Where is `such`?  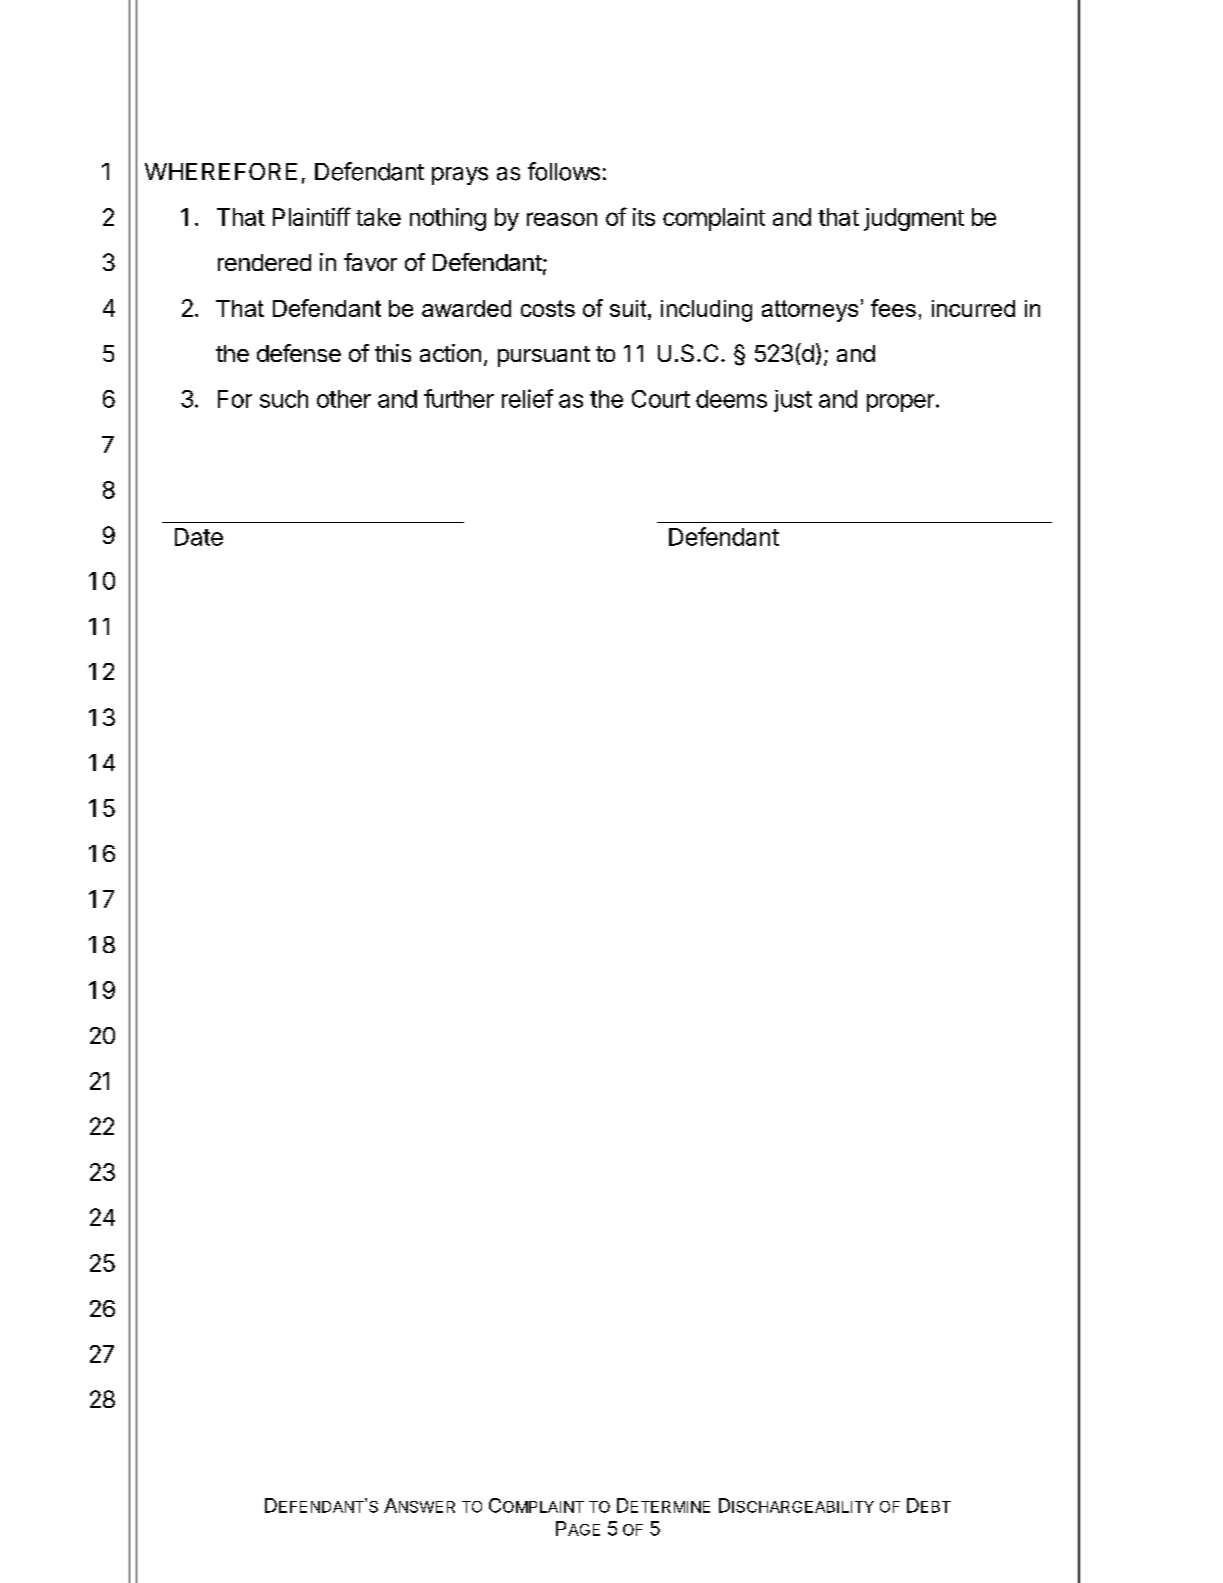
such is located at coordinates (284, 399).
